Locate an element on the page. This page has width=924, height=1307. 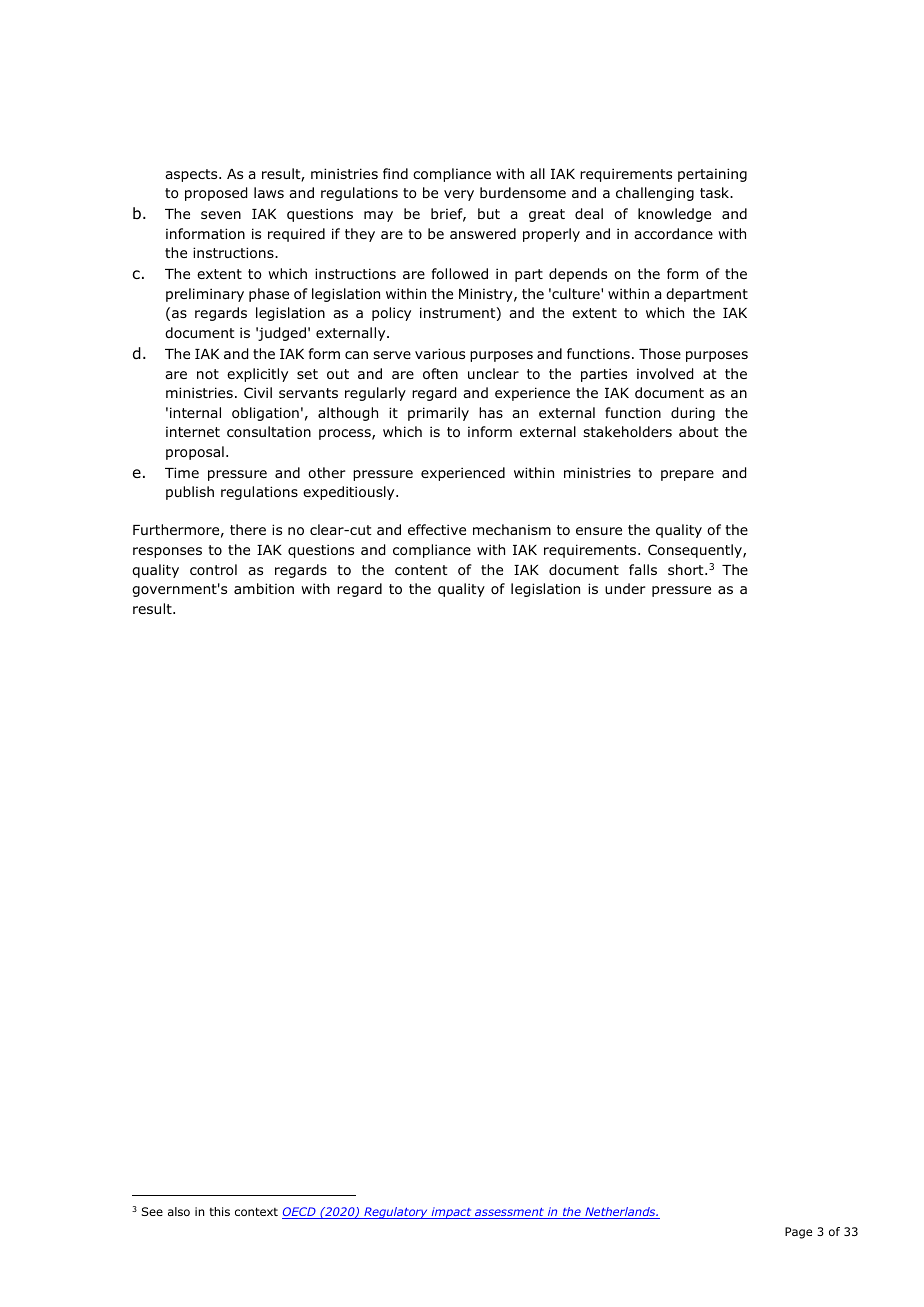
seven is located at coordinates (221, 215).
